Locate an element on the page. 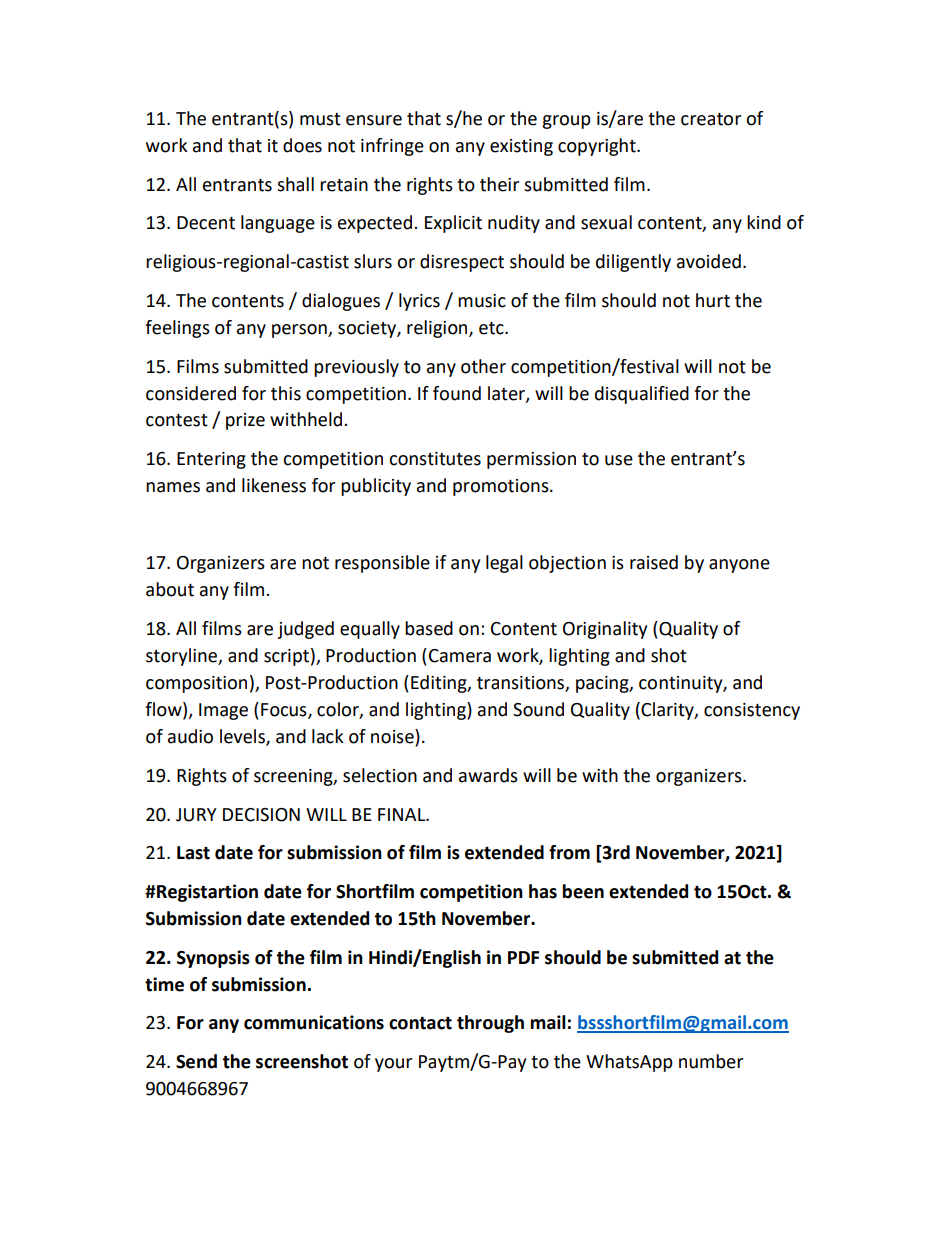 This image has height=1233, width=952. about is located at coordinates (170, 589).
